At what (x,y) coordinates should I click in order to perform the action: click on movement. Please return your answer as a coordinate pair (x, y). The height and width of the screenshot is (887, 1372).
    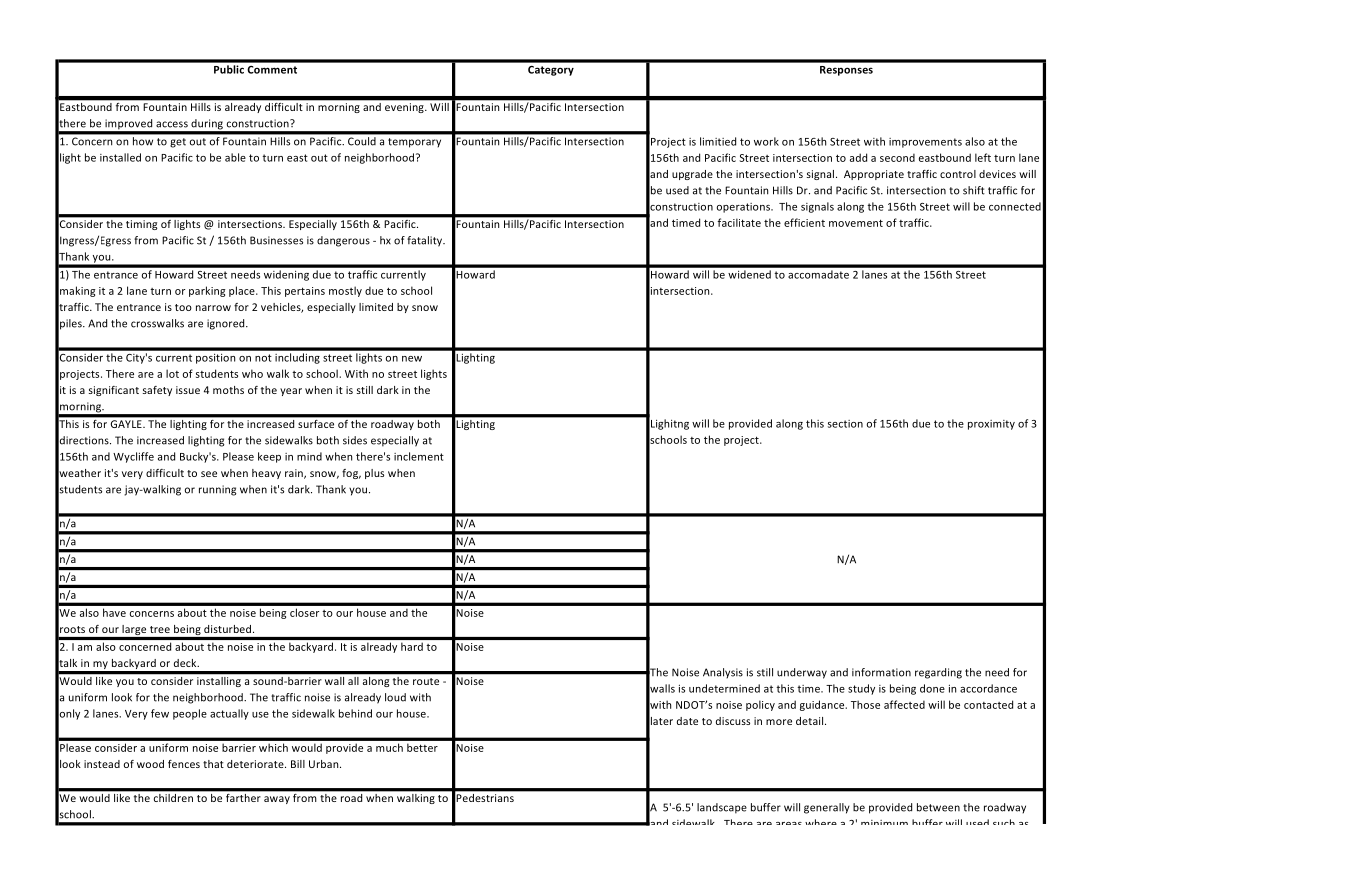
    Looking at the image, I should click on (856, 223).
